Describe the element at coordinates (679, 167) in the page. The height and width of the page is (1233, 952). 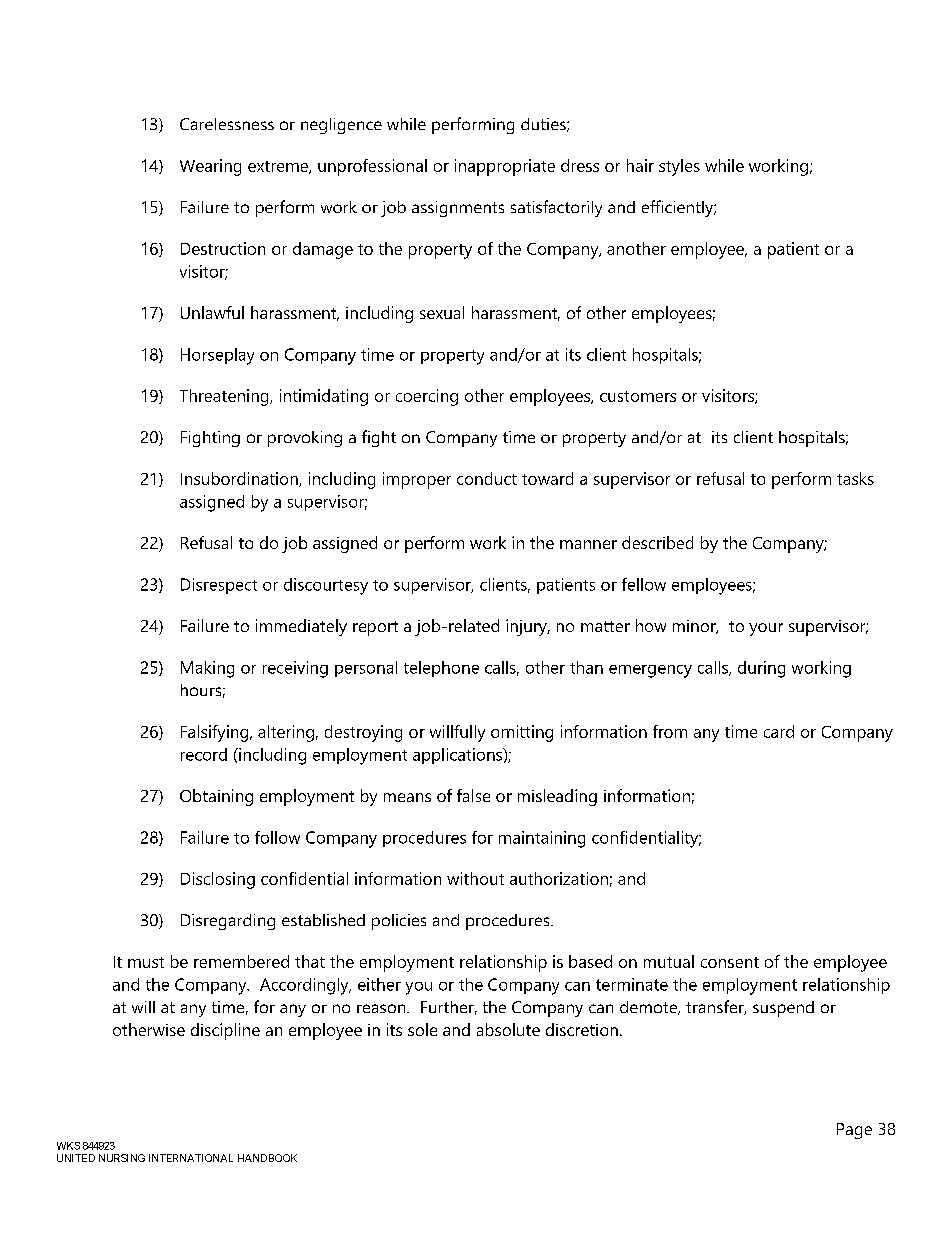
I see `styles` at that location.
